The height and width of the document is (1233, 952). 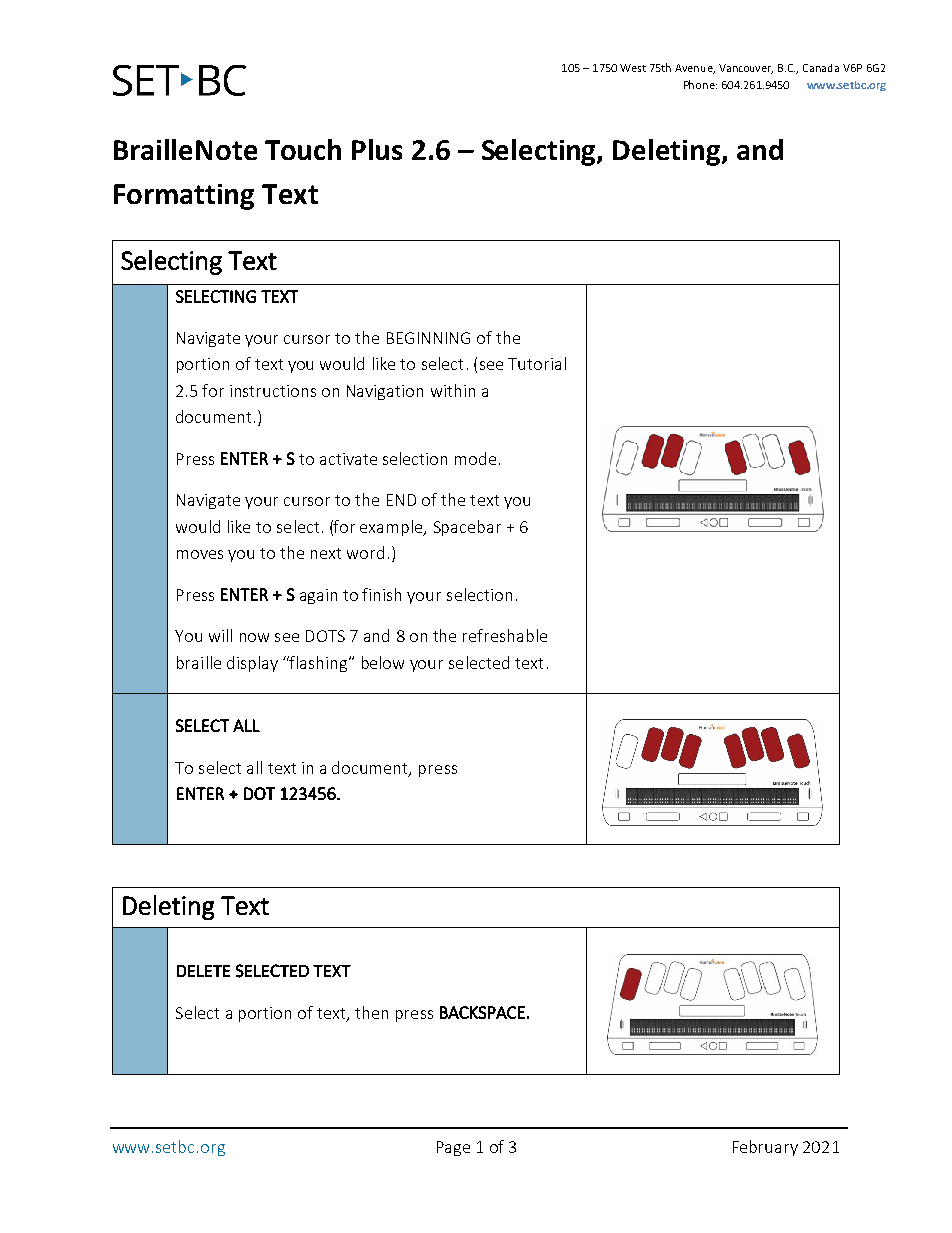 I want to click on Spacebar, so click(x=467, y=528).
